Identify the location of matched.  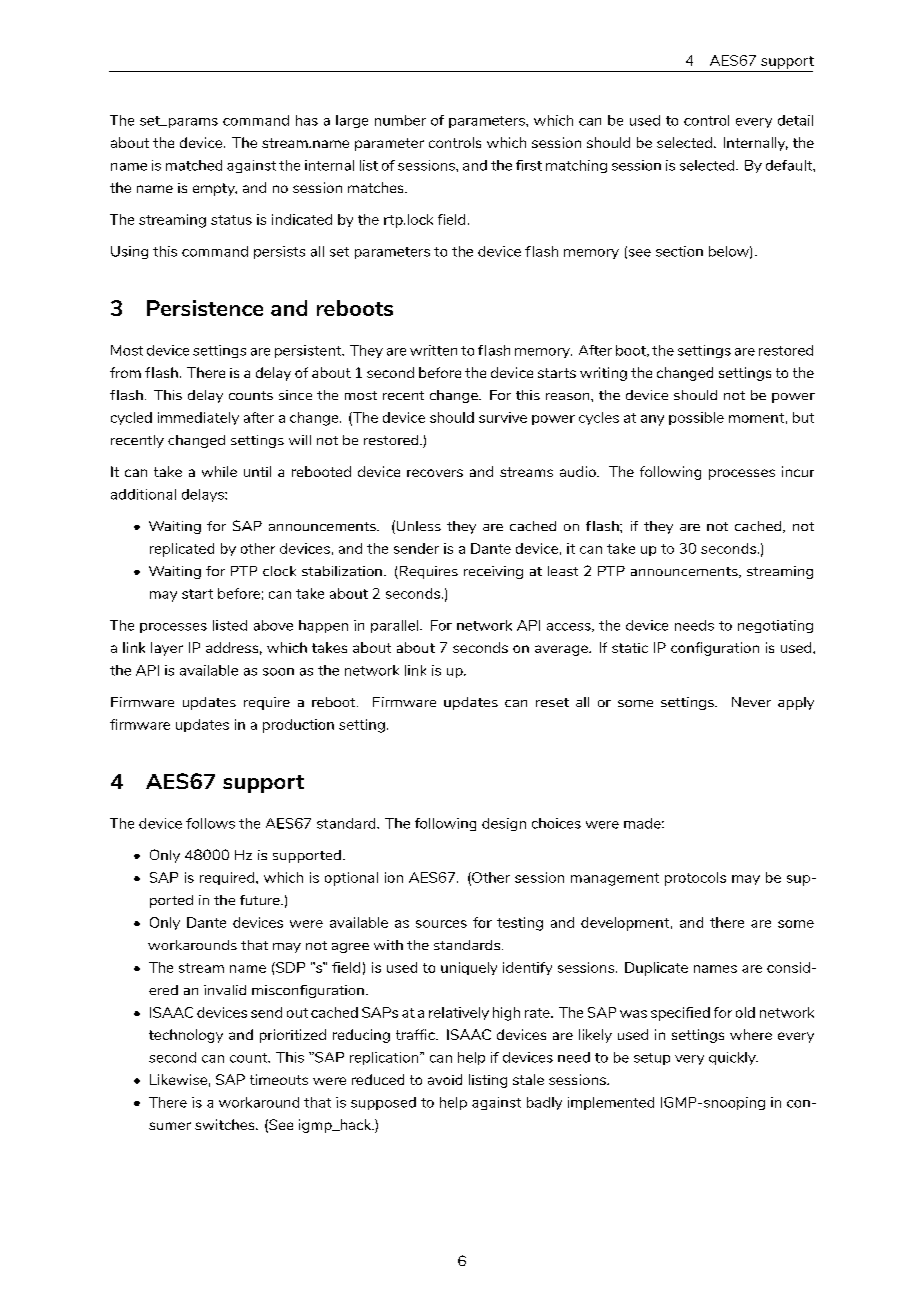
(194, 165).
